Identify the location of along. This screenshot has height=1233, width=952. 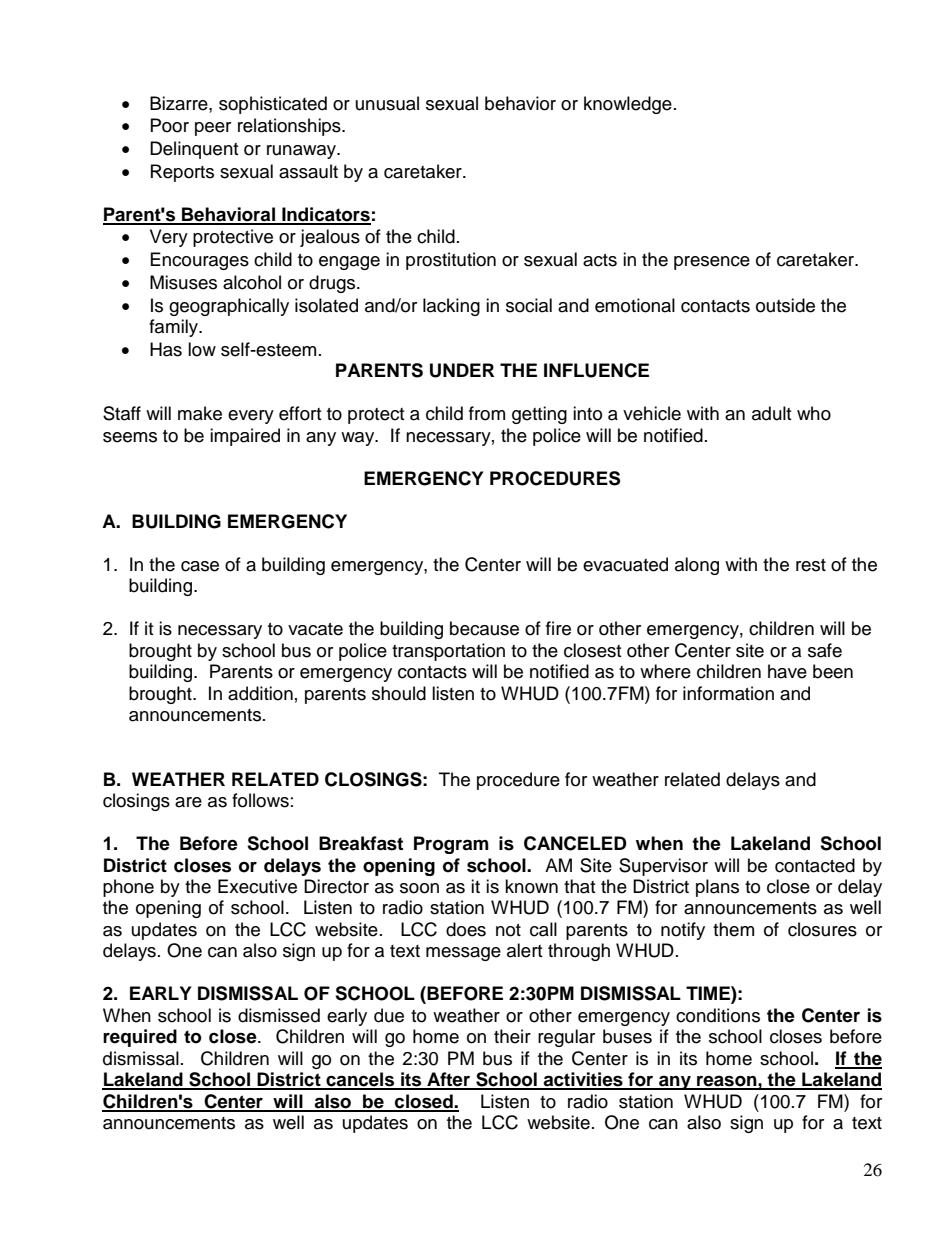
(697, 566).
